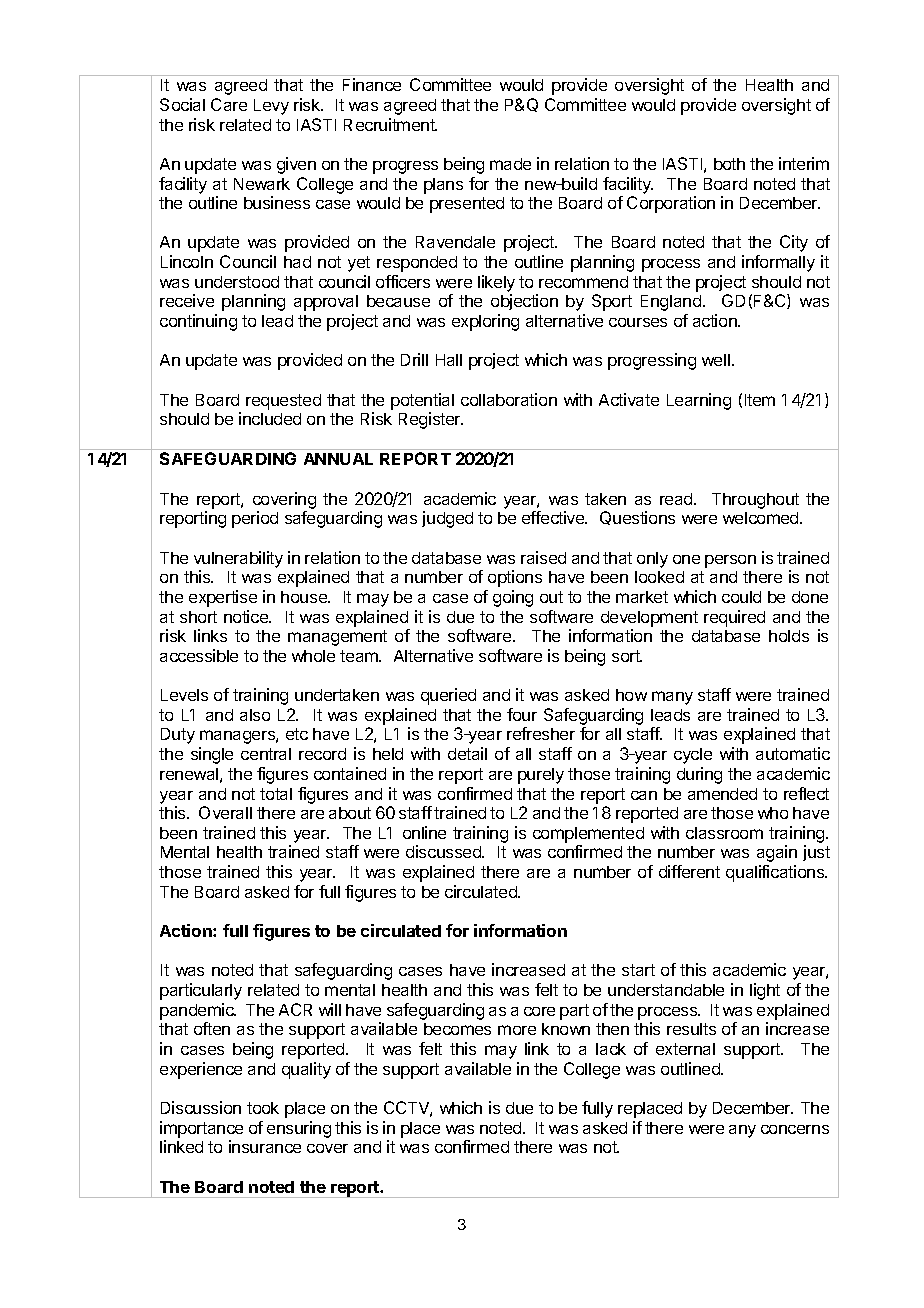 This page has height=1308, width=924. I want to click on both, so click(729, 164).
